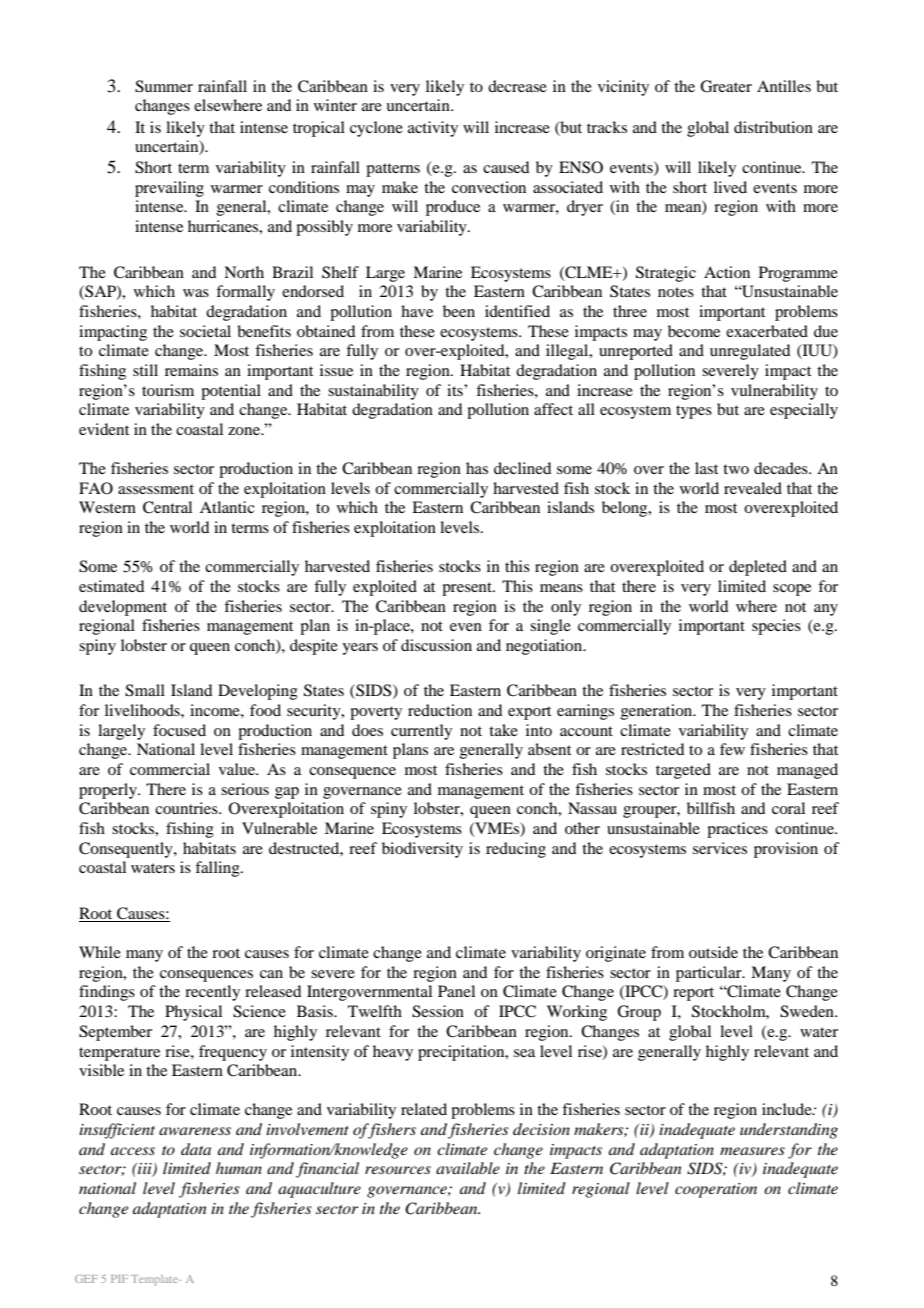 Image resolution: width=924 pixels, height=1308 pixels. I want to click on reduction, so click(440, 710).
